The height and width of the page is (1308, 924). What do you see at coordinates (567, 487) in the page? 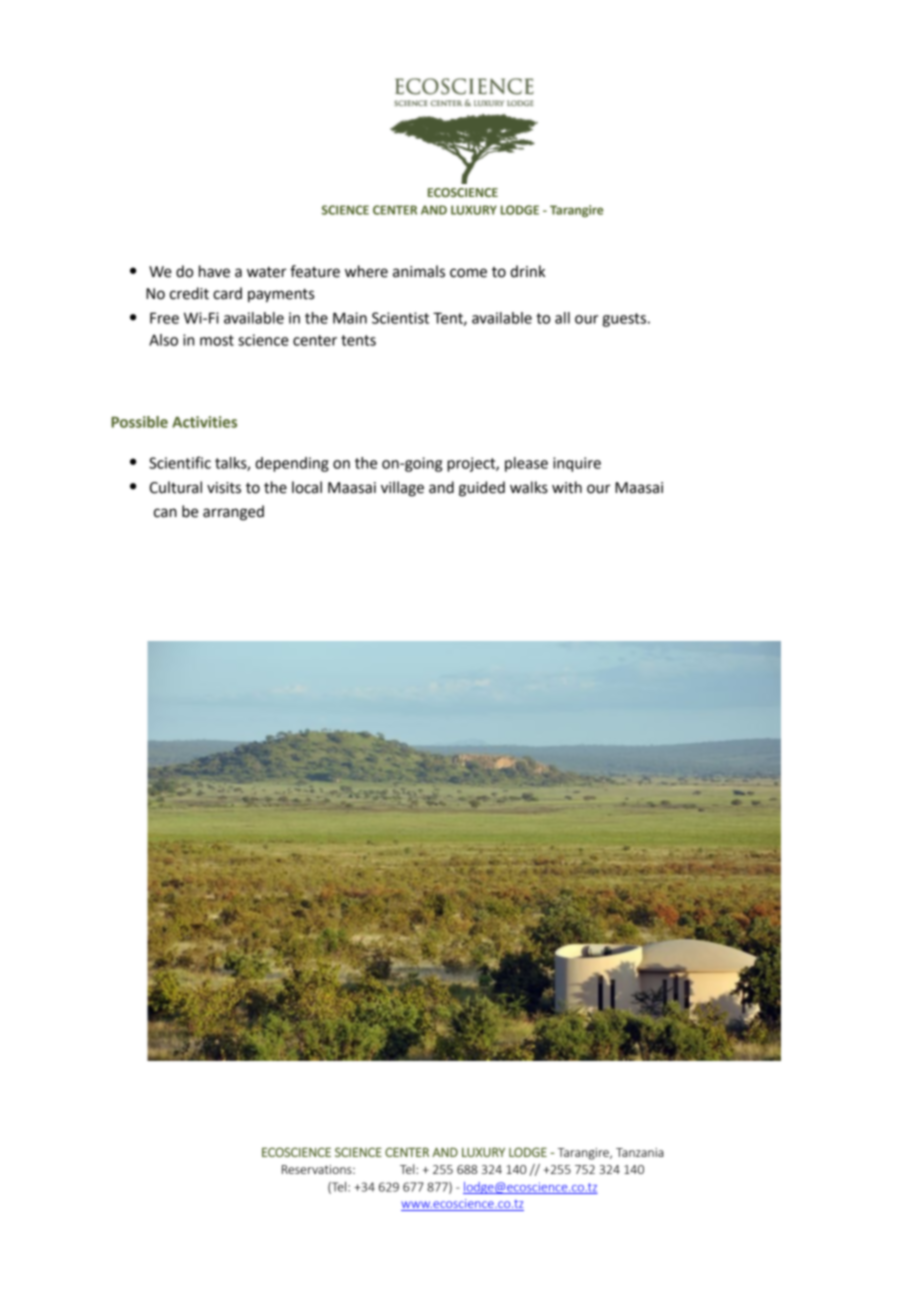
I see `with` at bounding box center [567, 487].
